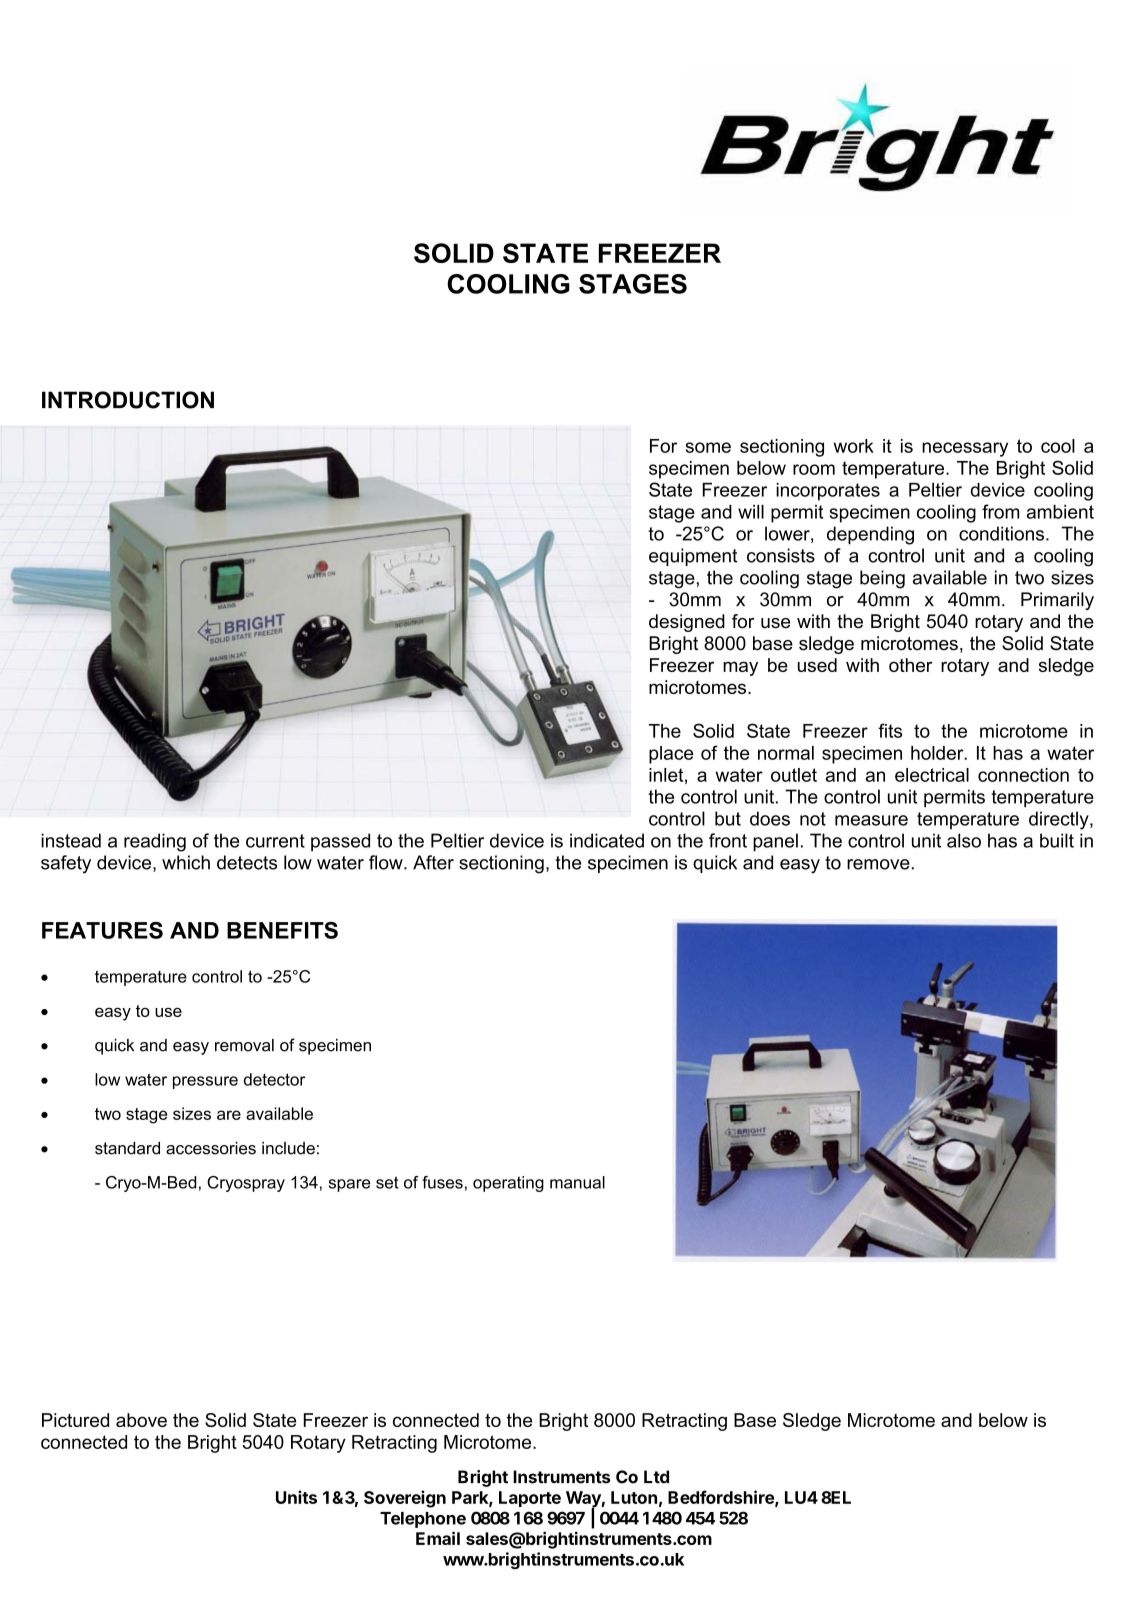 Image resolution: width=1134 pixels, height=1605 pixels. I want to click on necessary, so click(965, 449).
